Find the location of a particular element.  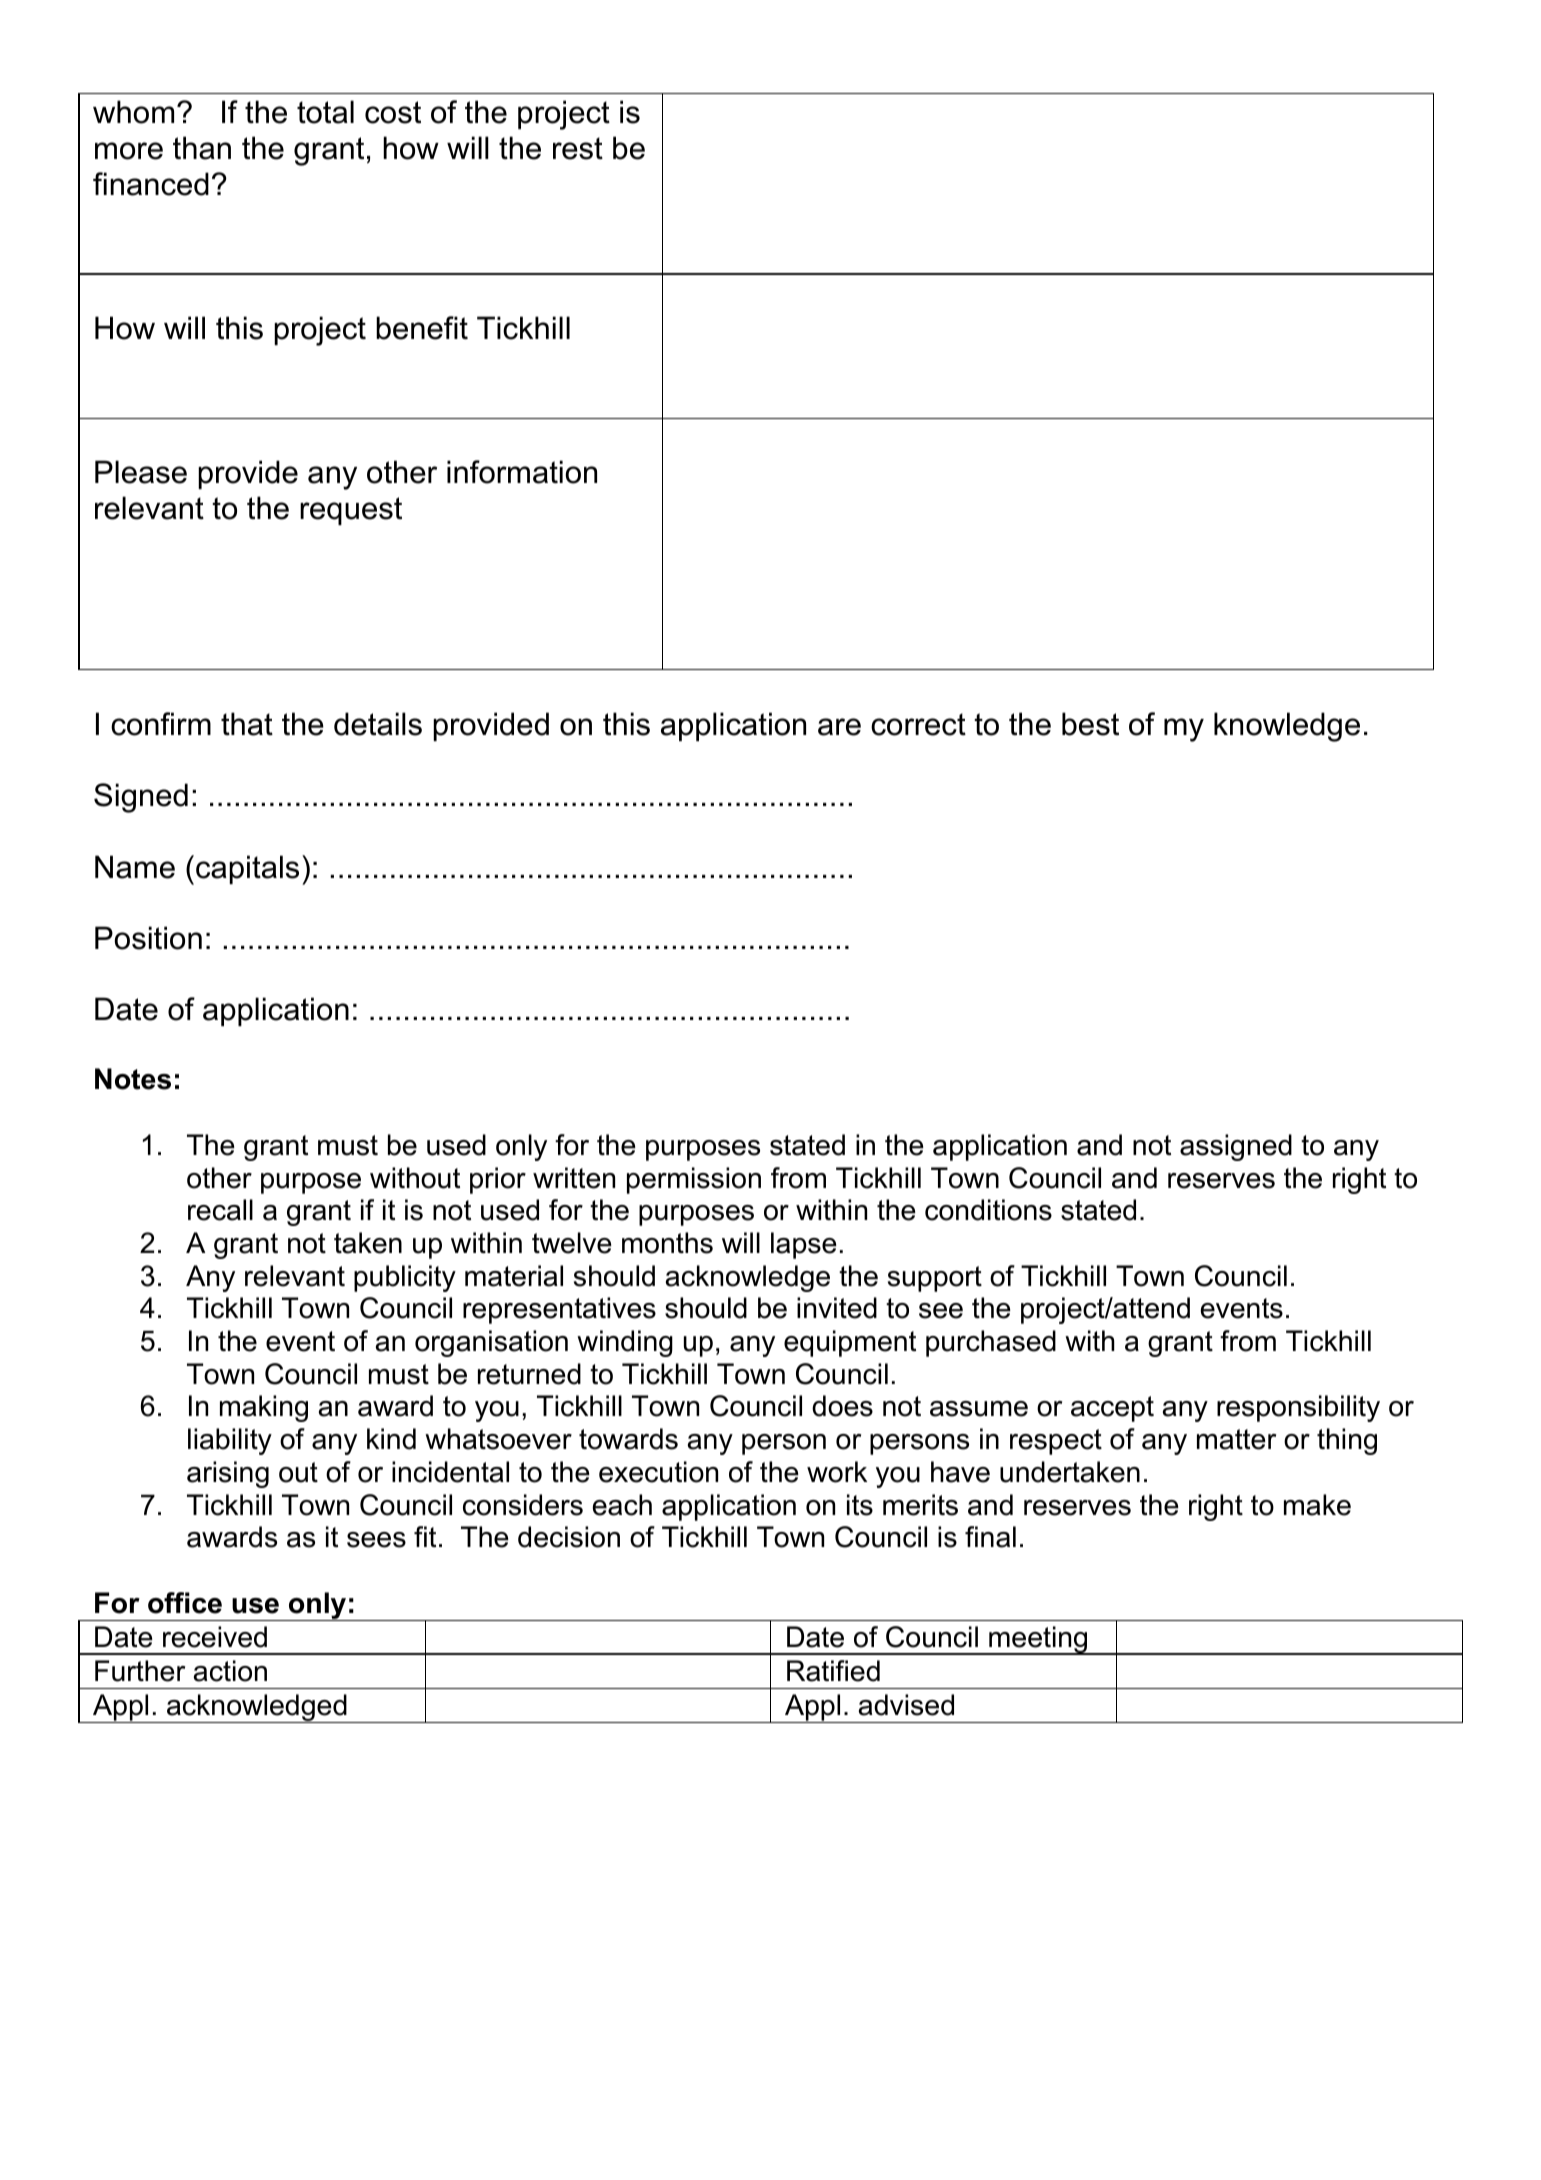

action is located at coordinates (230, 1671).
